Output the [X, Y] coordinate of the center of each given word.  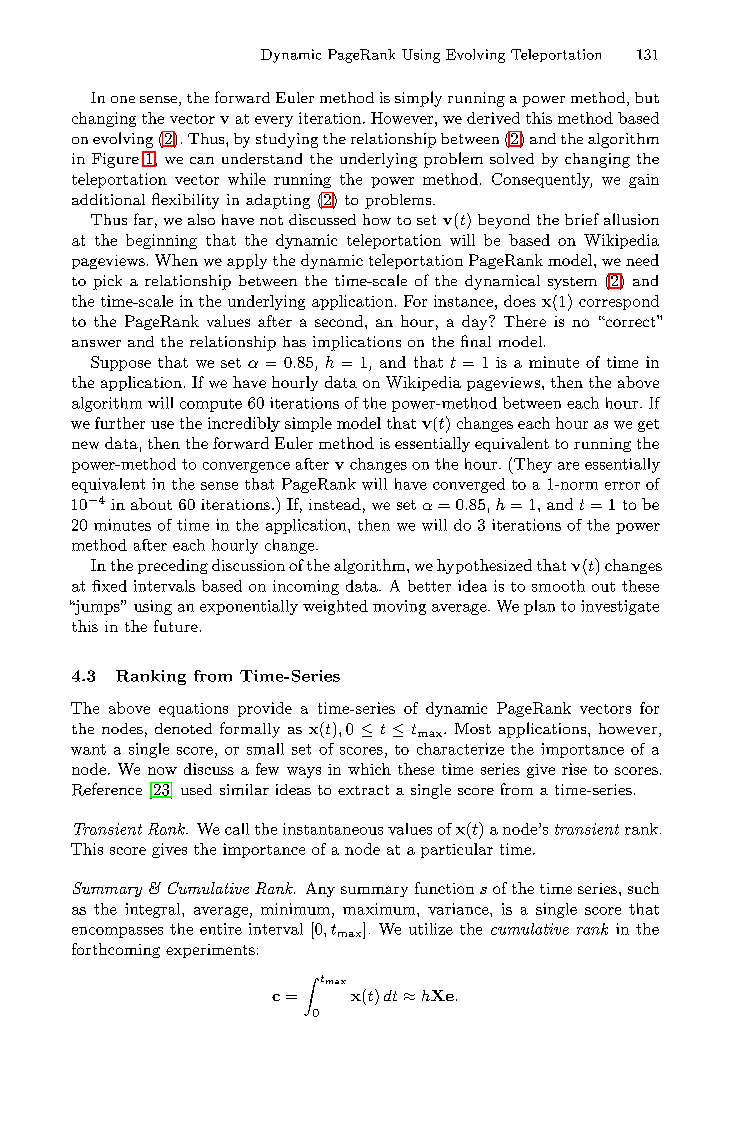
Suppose [121, 363]
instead [335, 504]
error [622, 486]
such [643, 888]
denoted [183, 728]
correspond [619, 302]
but [647, 97]
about [151, 504]
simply [418, 99]
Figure [115, 160]
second [340, 321]
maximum [380, 909]
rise [574, 769]
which [369, 769]
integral [154, 910]
